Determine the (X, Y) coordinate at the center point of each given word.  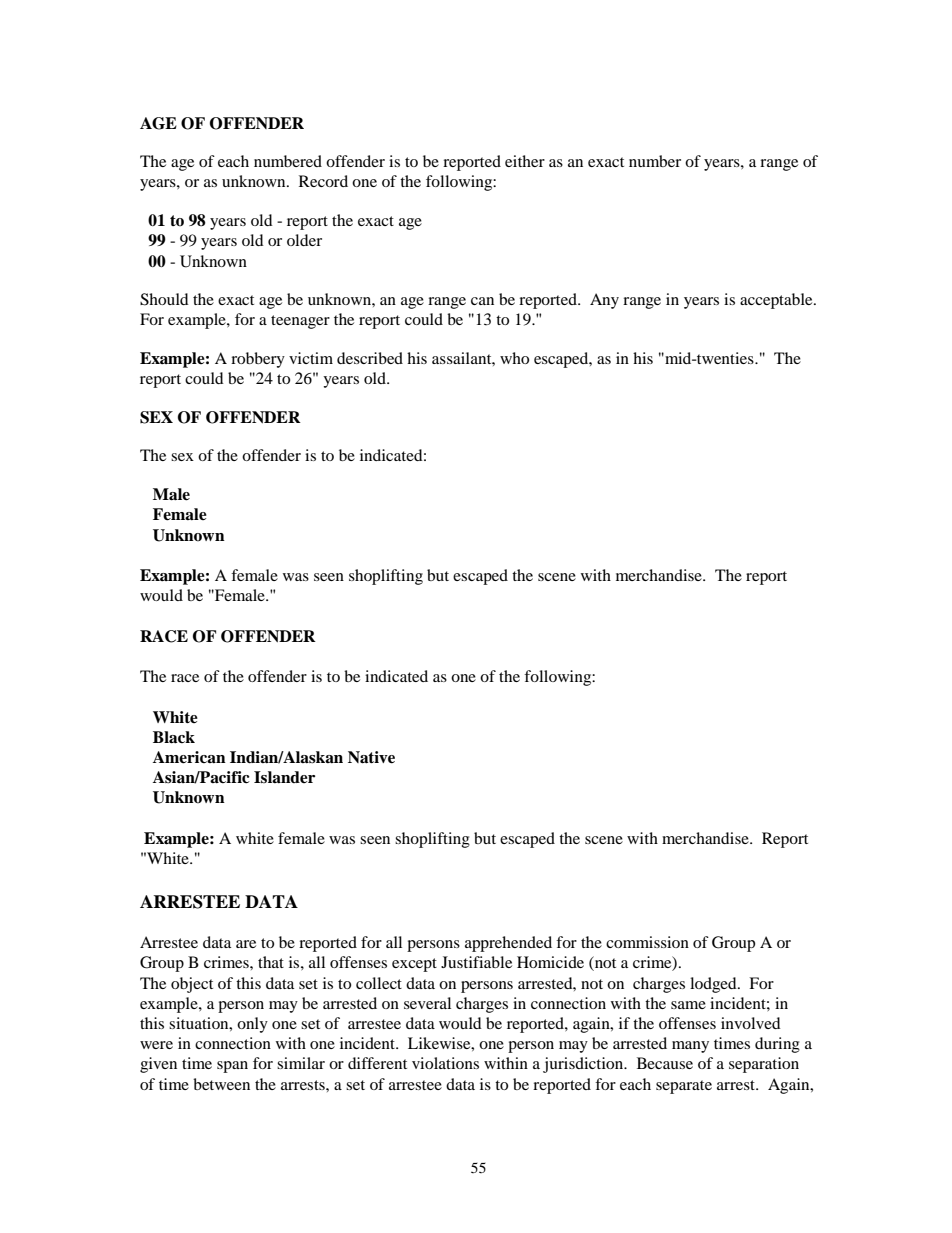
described (370, 358)
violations (445, 1063)
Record (323, 181)
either (525, 161)
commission (647, 942)
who (514, 358)
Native (371, 757)
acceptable (777, 301)
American (189, 757)
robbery (258, 360)
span (232, 1067)
